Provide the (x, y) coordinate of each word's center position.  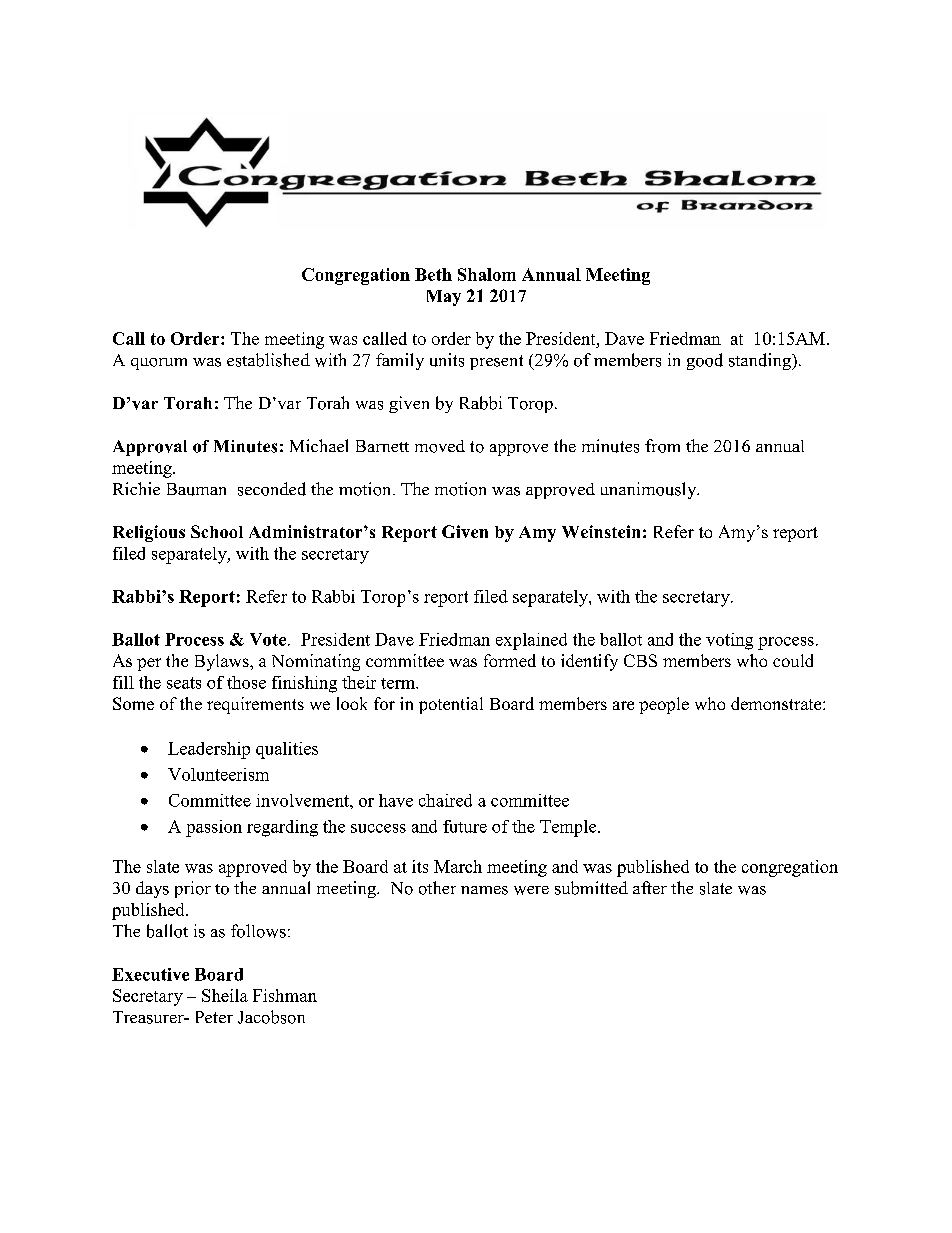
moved (440, 446)
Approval (150, 448)
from (662, 446)
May (444, 298)
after (650, 887)
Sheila (225, 995)
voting (729, 641)
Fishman (285, 995)
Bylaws (223, 662)
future (465, 826)
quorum (159, 364)
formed (510, 660)
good (705, 361)
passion (214, 828)
